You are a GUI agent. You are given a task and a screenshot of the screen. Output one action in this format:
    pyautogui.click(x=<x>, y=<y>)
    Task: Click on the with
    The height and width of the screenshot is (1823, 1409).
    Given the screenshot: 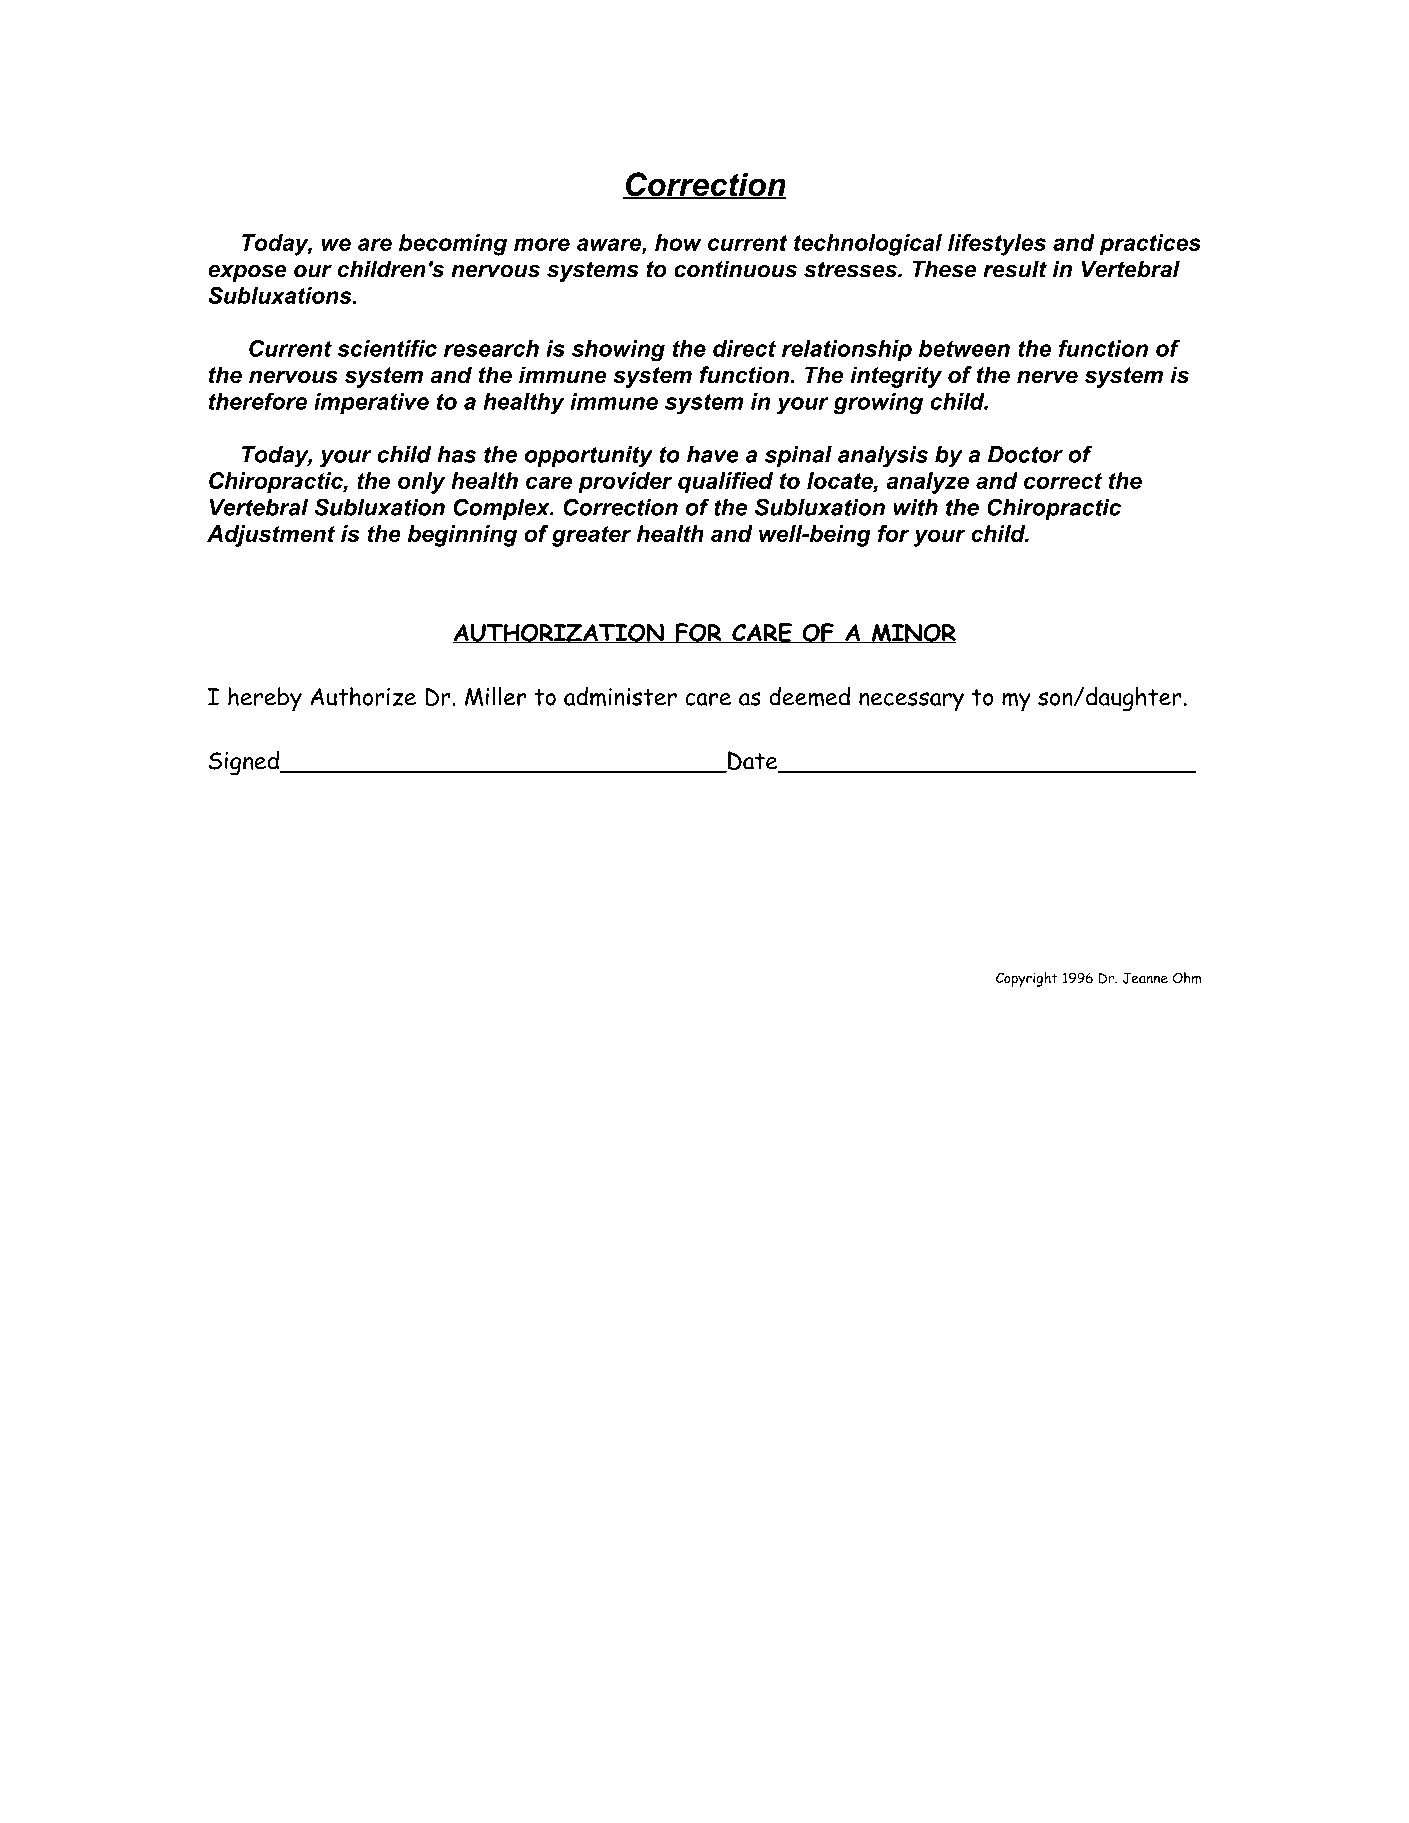 What is the action you would take?
    pyautogui.click(x=915, y=507)
